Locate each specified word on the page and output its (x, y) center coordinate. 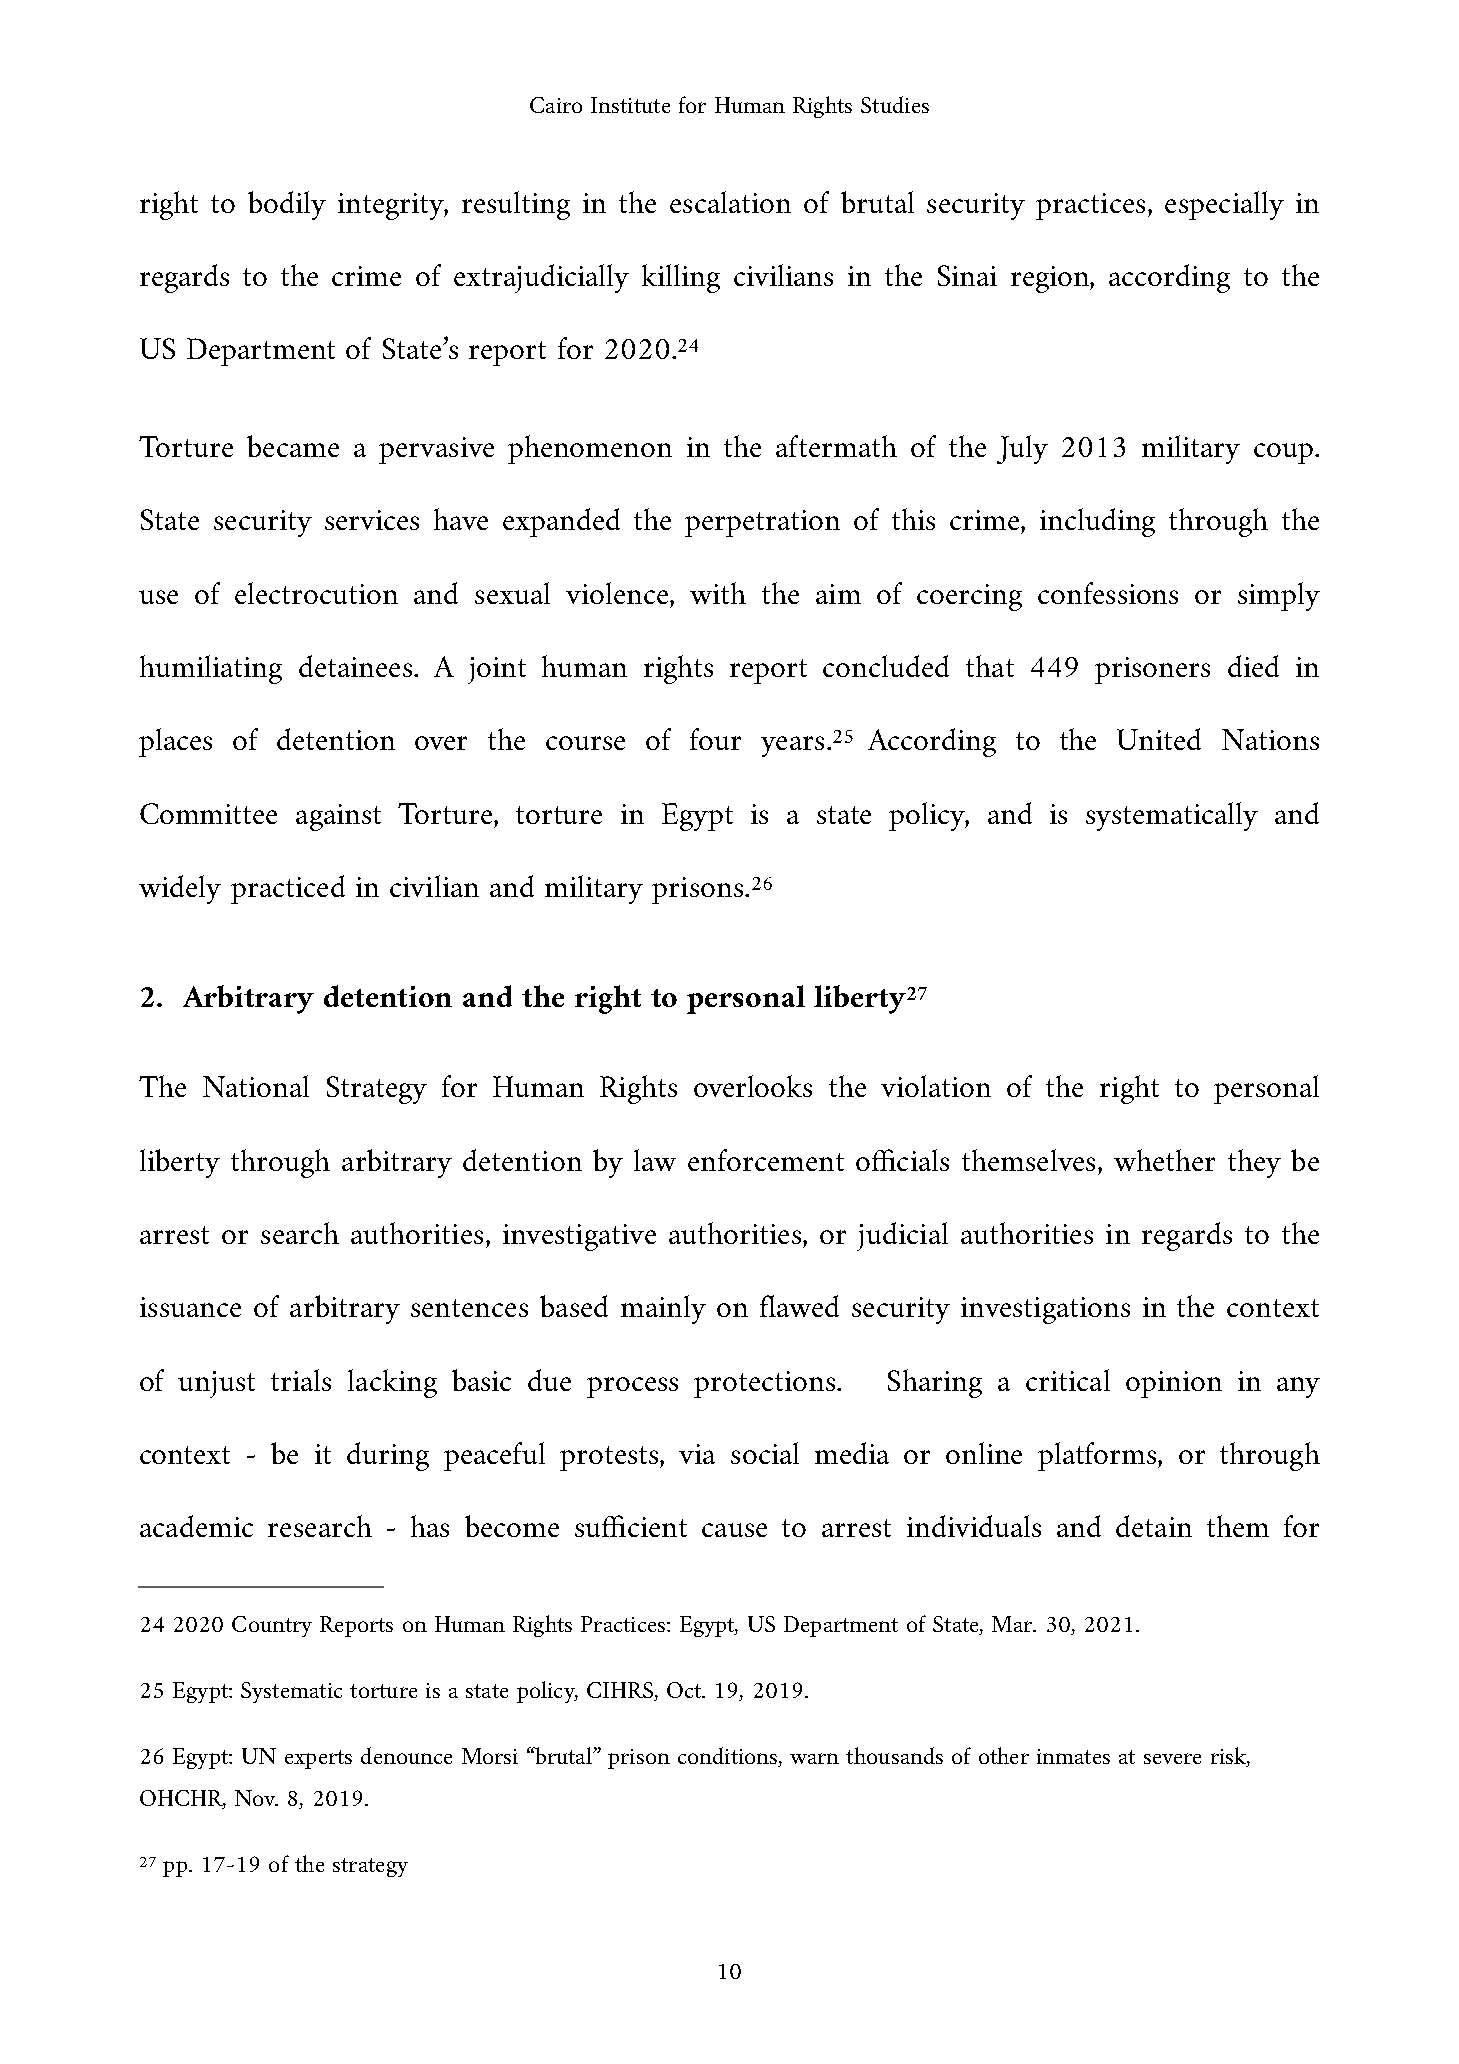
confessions (1108, 593)
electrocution (316, 593)
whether (1164, 1160)
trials (301, 1380)
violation (936, 1086)
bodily (287, 205)
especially (1224, 205)
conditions (729, 1757)
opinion (1174, 1384)
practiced (288, 889)
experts (318, 1759)
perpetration (762, 523)
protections (766, 1384)
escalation (730, 202)
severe (1172, 1758)
